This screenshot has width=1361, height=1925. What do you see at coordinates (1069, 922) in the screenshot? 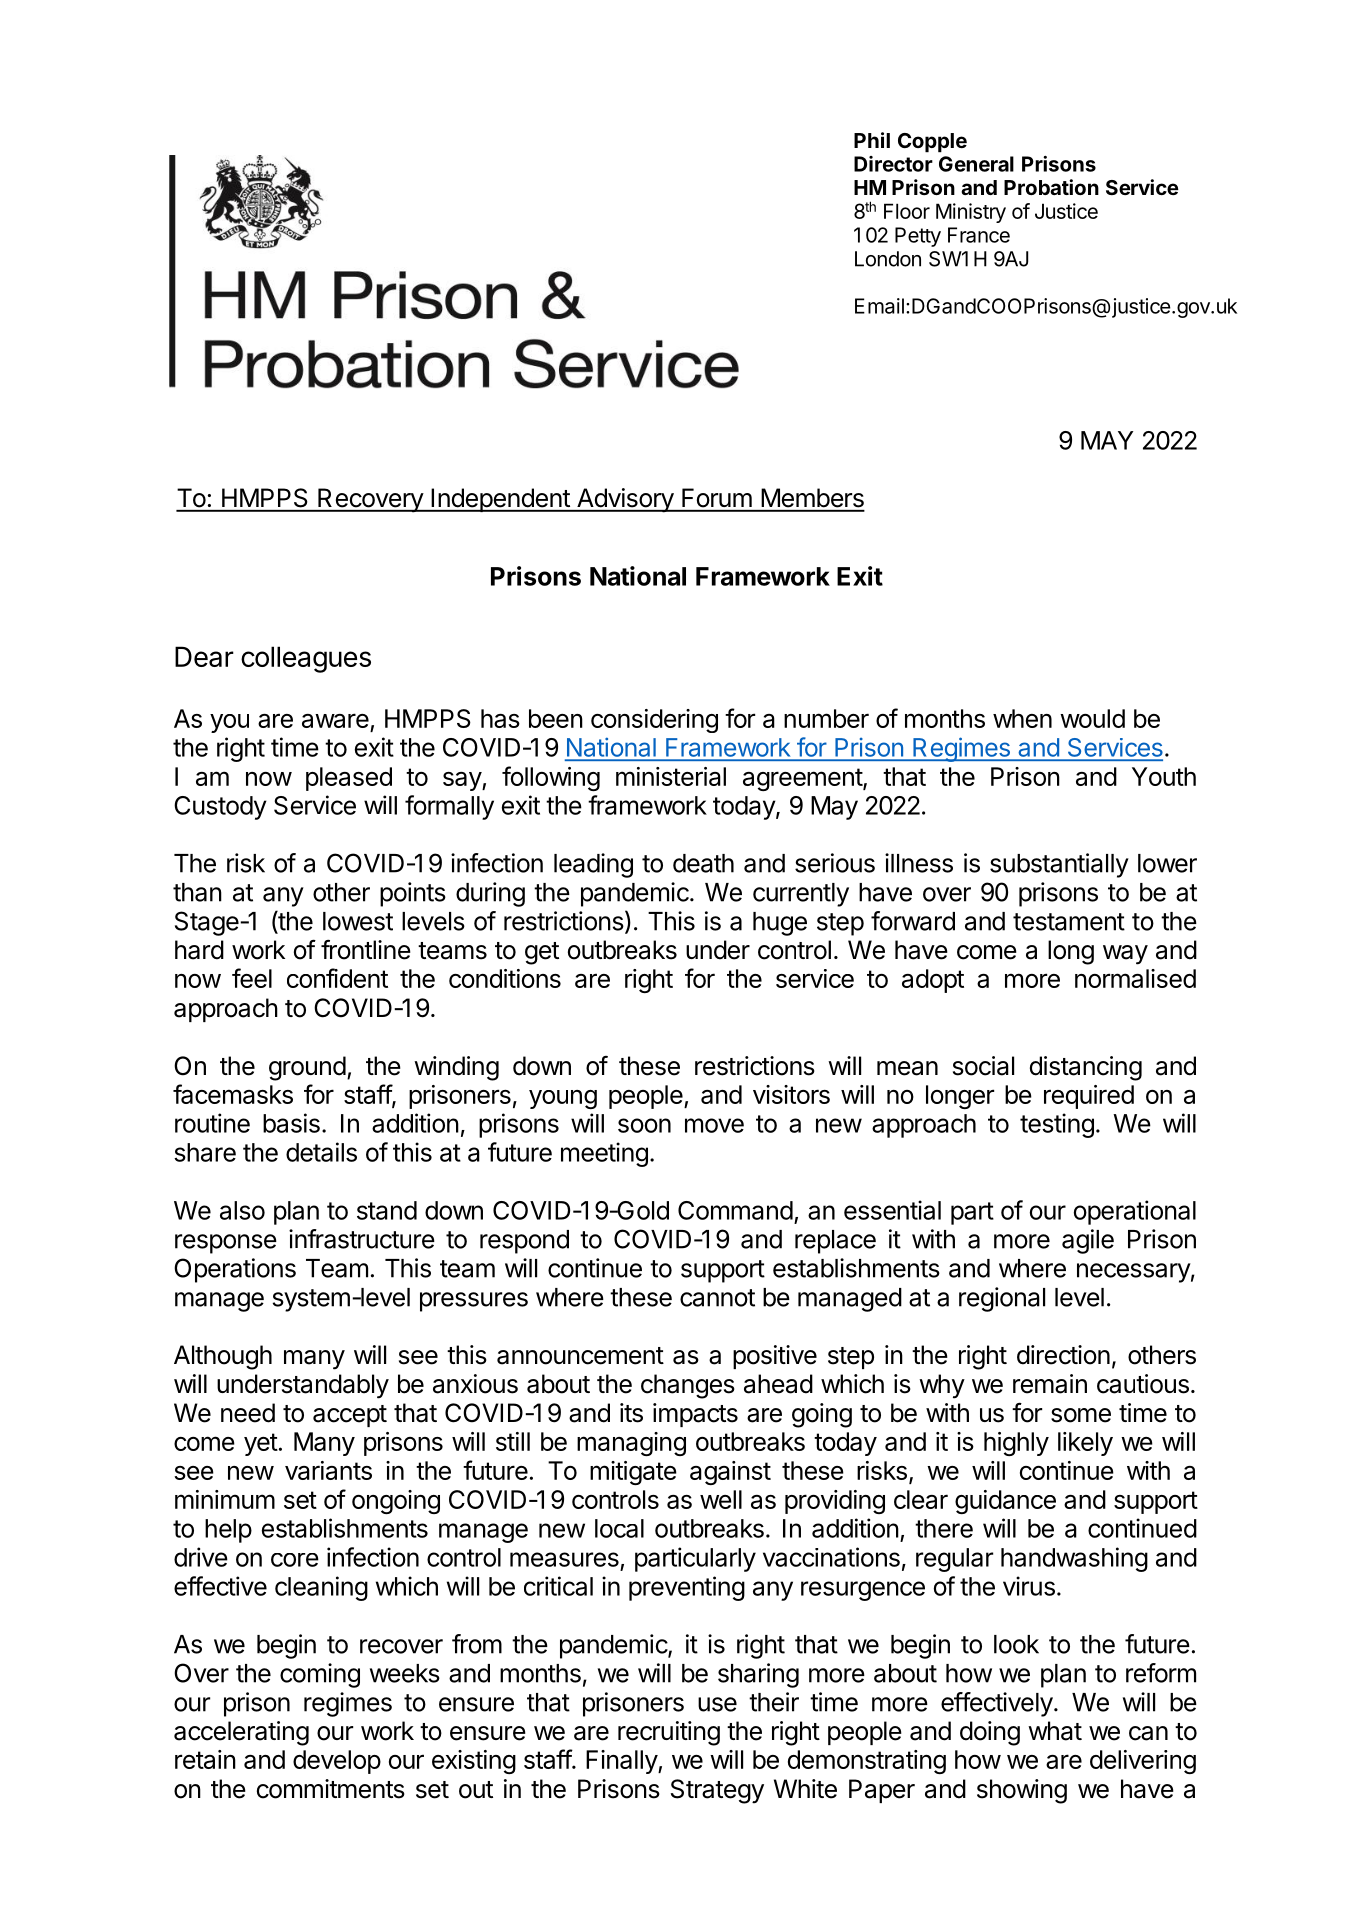
I see `testament` at bounding box center [1069, 922].
